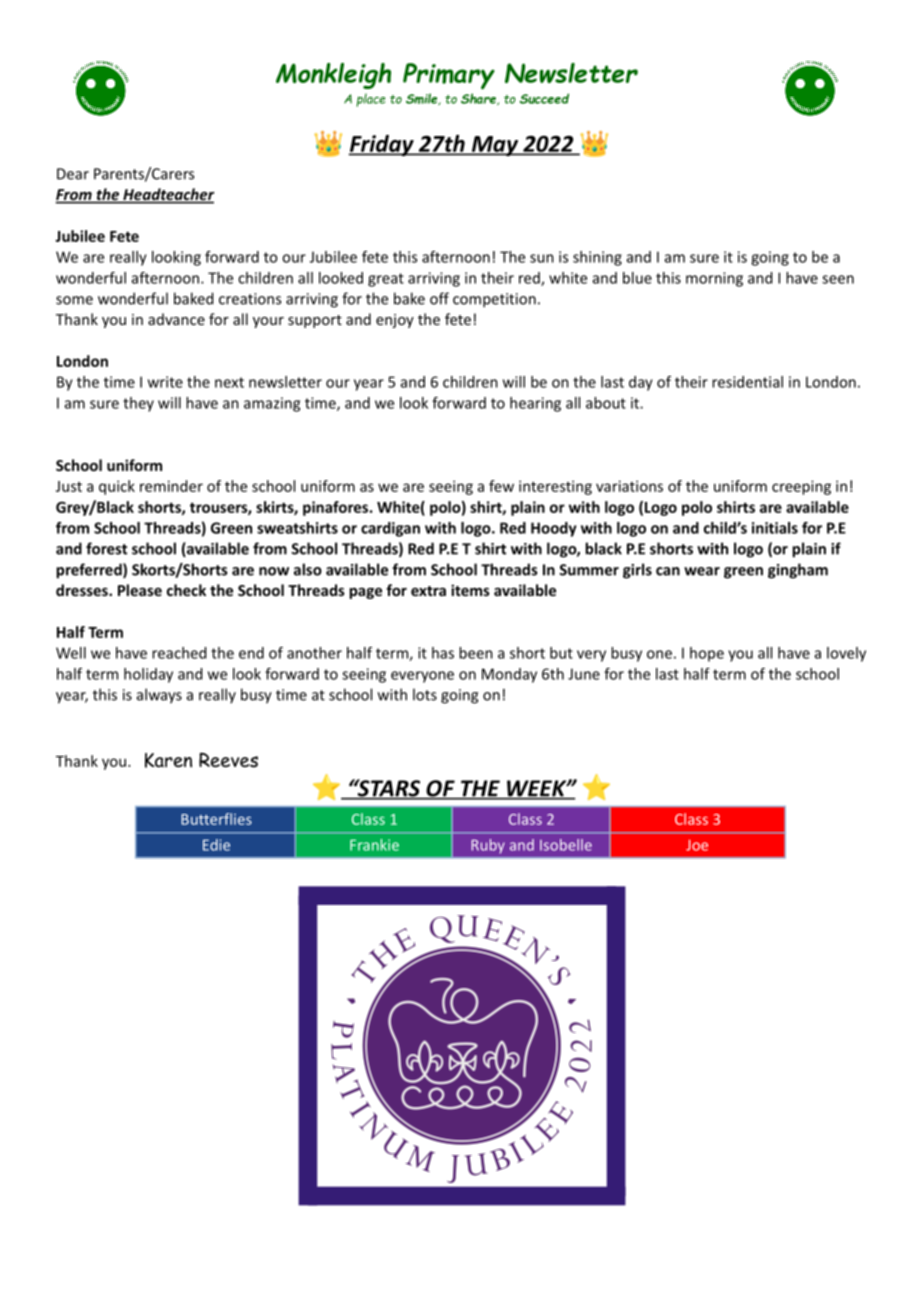 This screenshot has width=924, height=1307. Describe the element at coordinates (544, 98) in the screenshot. I see `Succeed` at that location.
